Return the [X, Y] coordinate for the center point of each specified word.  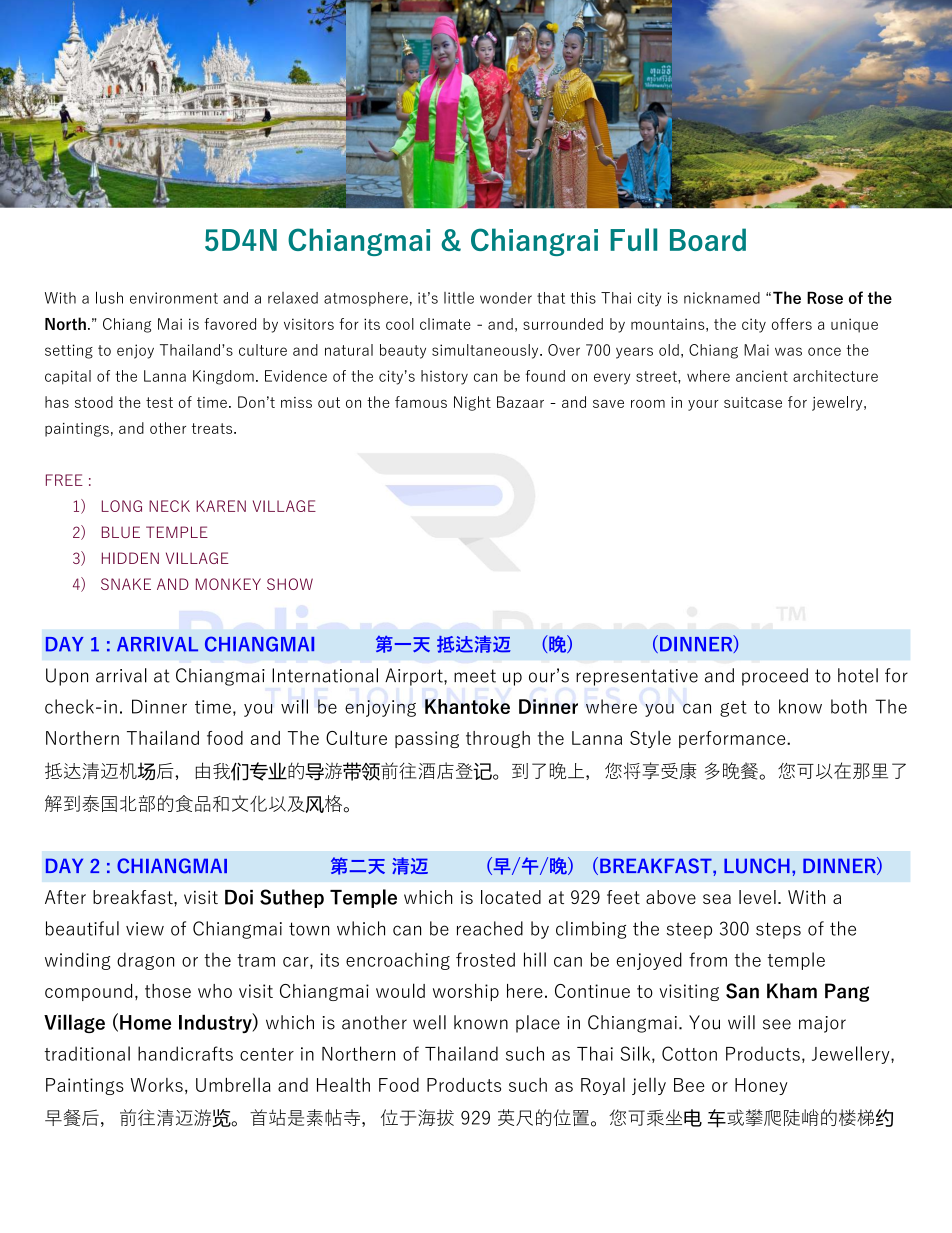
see [777, 1024]
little [459, 298]
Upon [67, 677]
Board [708, 239]
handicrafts [185, 1053]
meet [475, 676]
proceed [775, 677]
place [538, 1024]
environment [174, 298]
